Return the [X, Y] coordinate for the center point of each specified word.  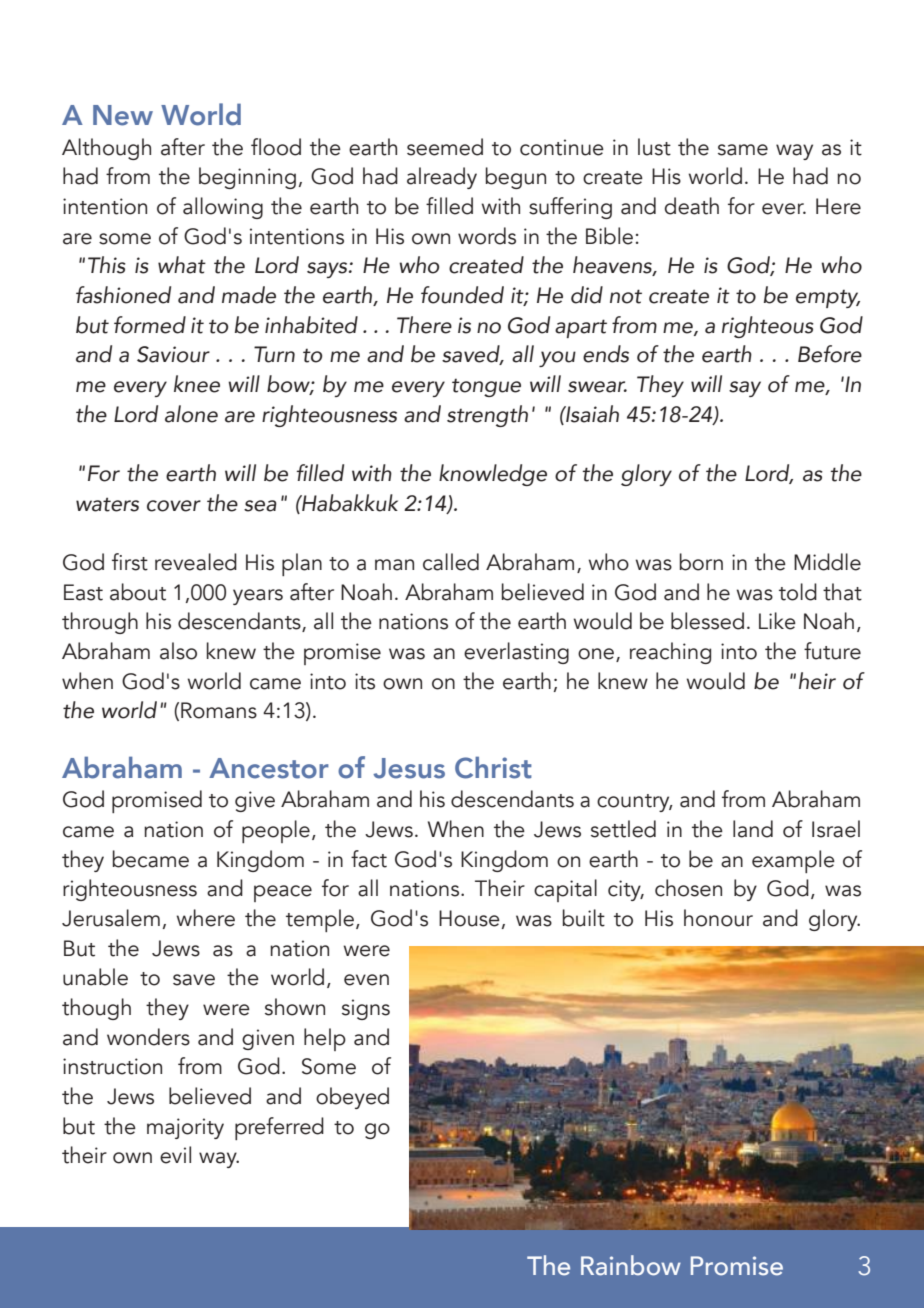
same [743, 150]
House [469, 918]
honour [718, 918]
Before [830, 354]
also [178, 651]
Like [777, 621]
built [584, 918]
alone [191, 414]
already [442, 178]
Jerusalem [111, 918]
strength [487, 416]
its [365, 681]
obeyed [352, 1098]
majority [185, 1128]
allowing [223, 208]
